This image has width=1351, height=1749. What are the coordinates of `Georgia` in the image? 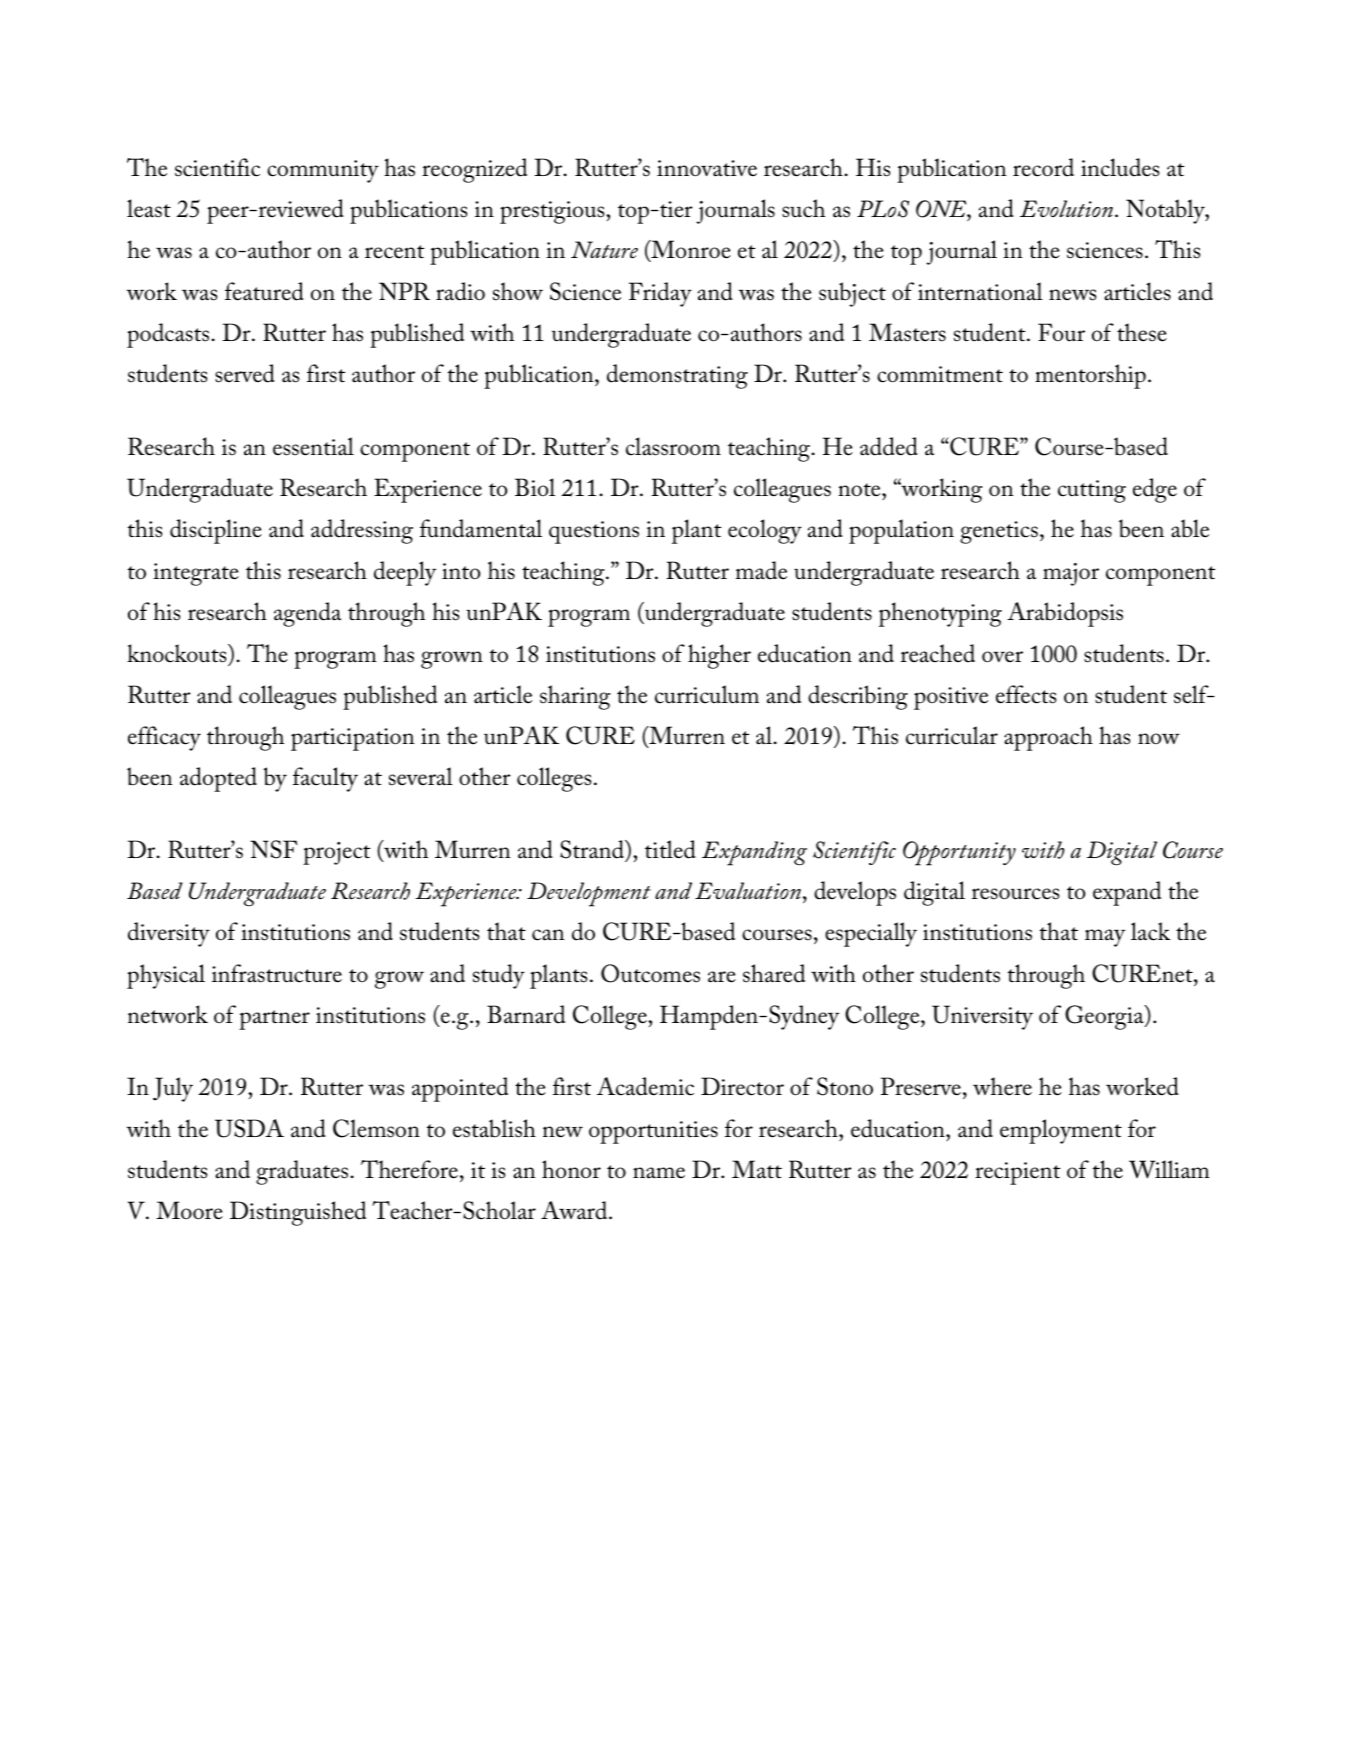 It's located at (1105, 1017).
